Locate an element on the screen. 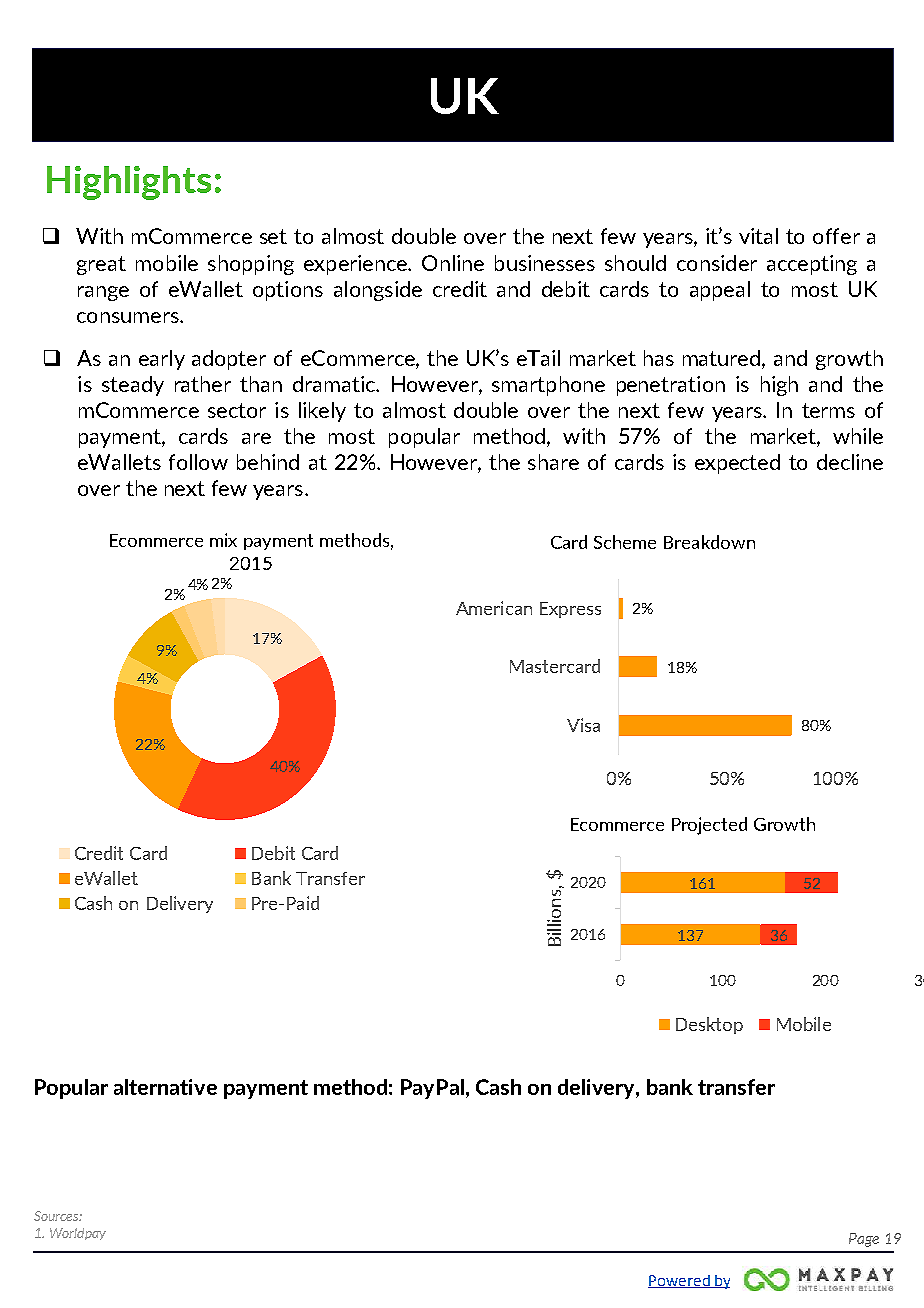 The width and height of the screenshot is (924, 1308). accepting is located at coordinates (812, 265).
